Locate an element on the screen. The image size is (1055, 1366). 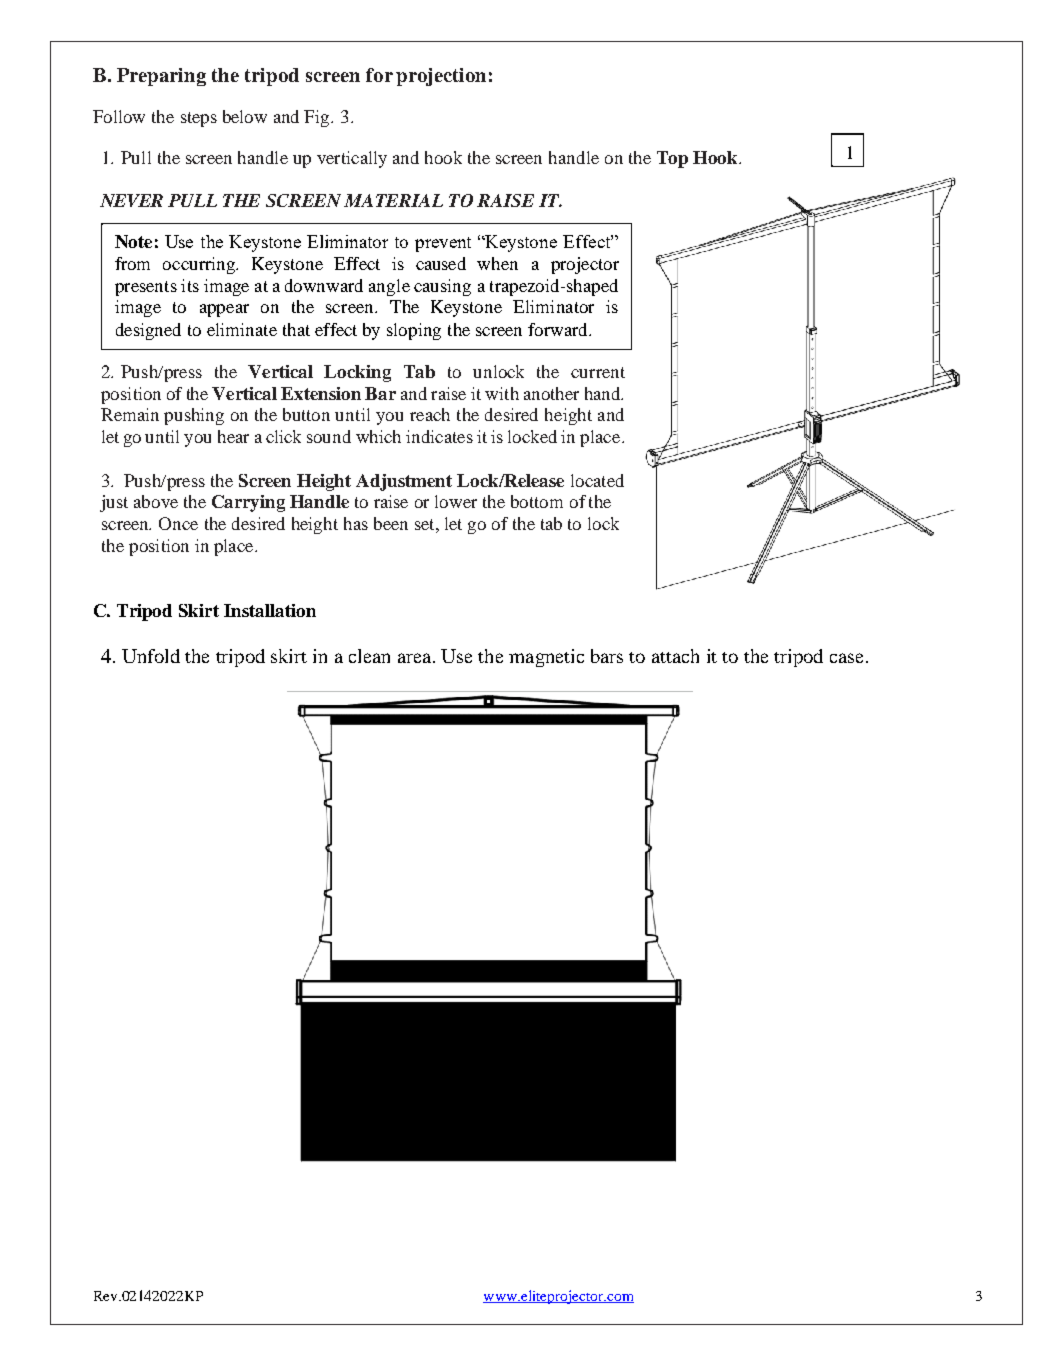
Unfold is located at coordinates (151, 656).
